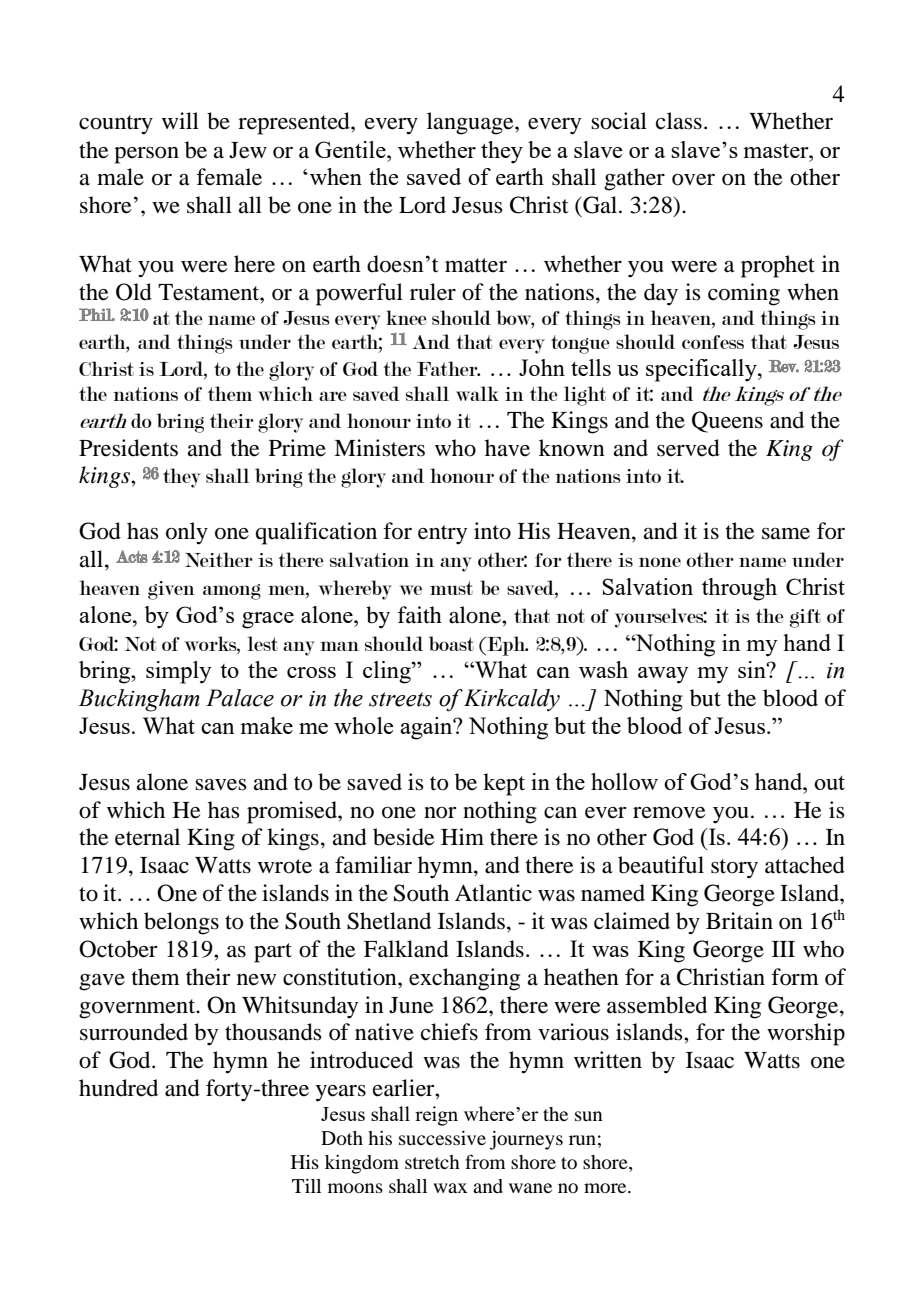  Describe the element at coordinates (118, 1088) in the screenshot. I see `hundred` at that location.
